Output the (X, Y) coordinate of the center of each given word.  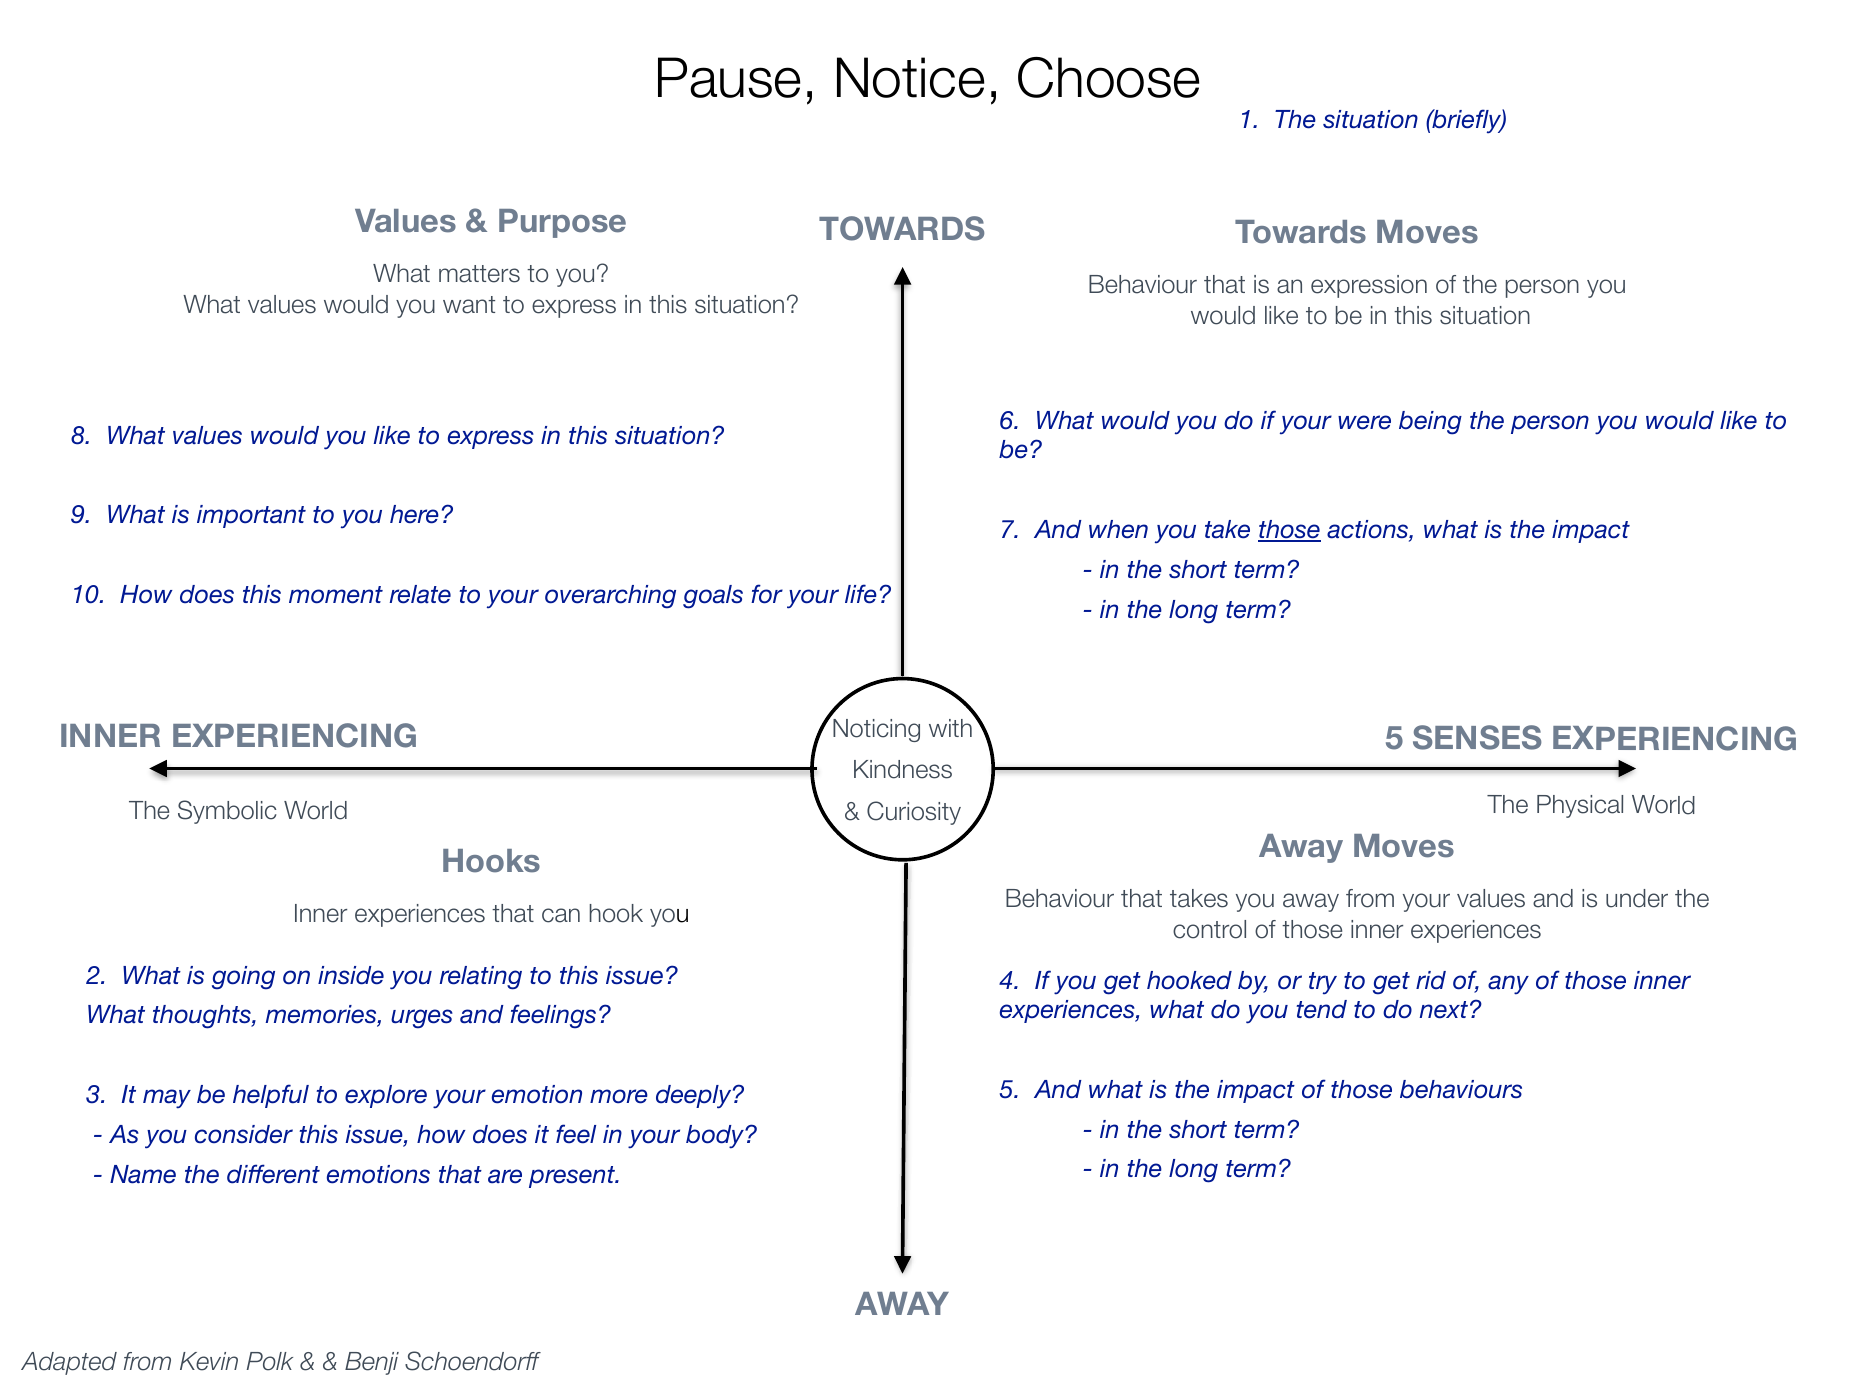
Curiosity (914, 813)
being (1430, 423)
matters (479, 274)
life (861, 594)
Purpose (562, 223)
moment (336, 595)
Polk (270, 1361)
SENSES (1477, 737)
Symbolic (227, 812)
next (1445, 1010)
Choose (1108, 77)
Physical (1580, 806)
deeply (695, 1097)
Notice (910, 77)
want (469, 305)
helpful (271, 1096)
